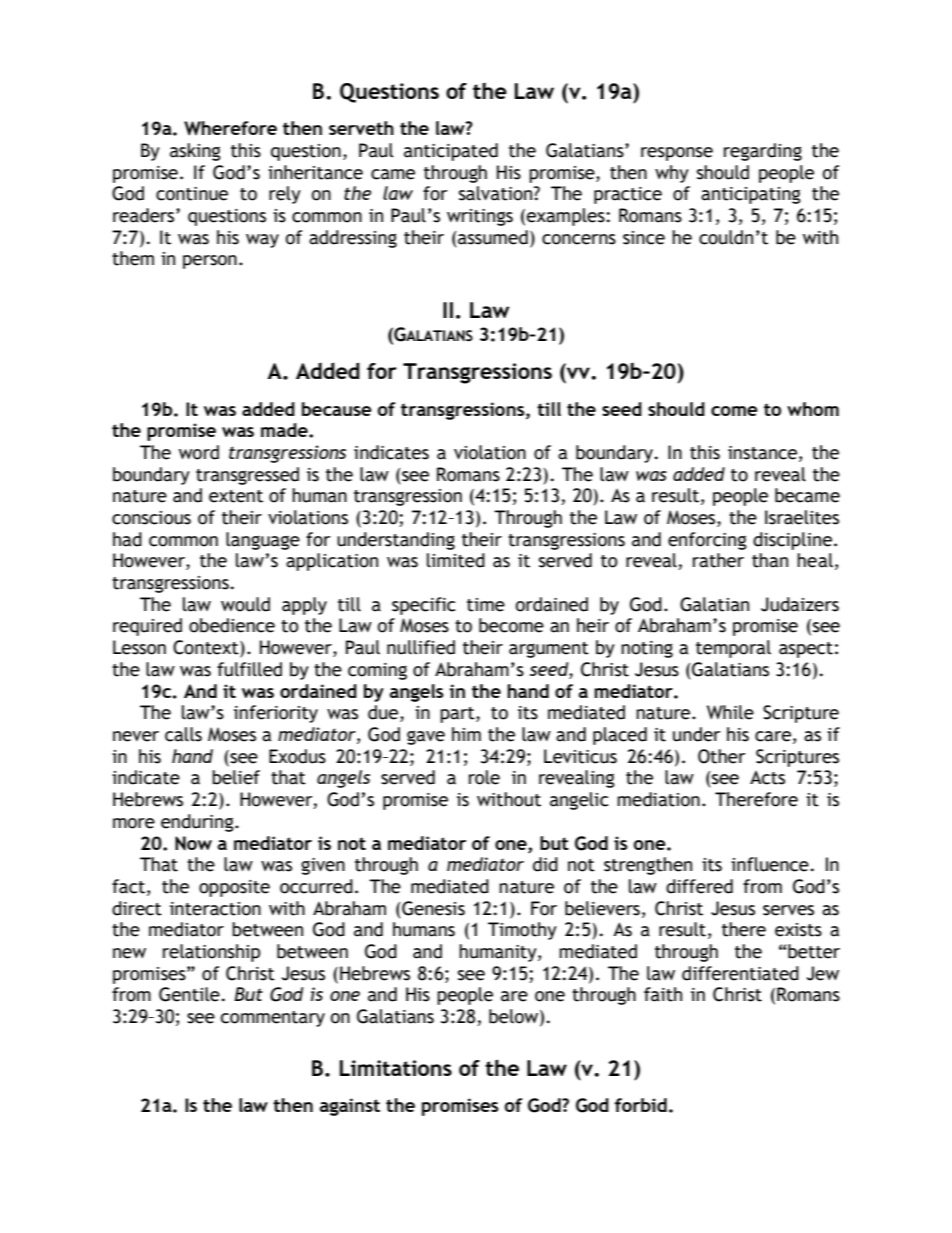 This page has width=952, height=1233. Describe the element at coordinates (763, 152) in the page. I see `regarding` at that location.
